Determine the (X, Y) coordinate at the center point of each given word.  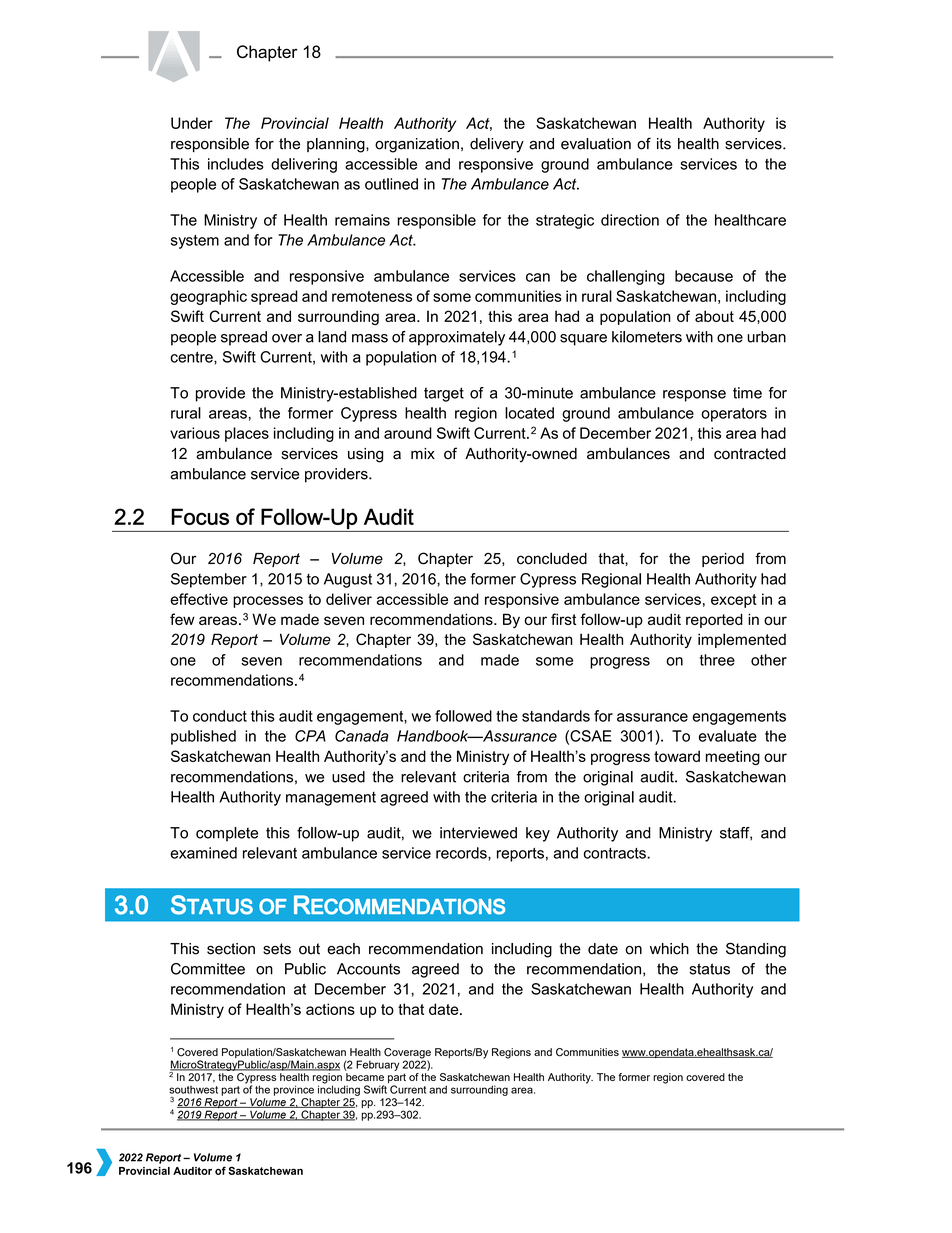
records (462, 853)
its (664, 144)
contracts (616, 853)
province (294, 1090)
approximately (457, 338)
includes (236, 164)
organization (417, 145)
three (717, 660)
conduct (220, 716)
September (209, 580)
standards (556, 716)
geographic (208, 297)
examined (203, 853)
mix (423, 453)
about (714, 316)
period (723, 560)
